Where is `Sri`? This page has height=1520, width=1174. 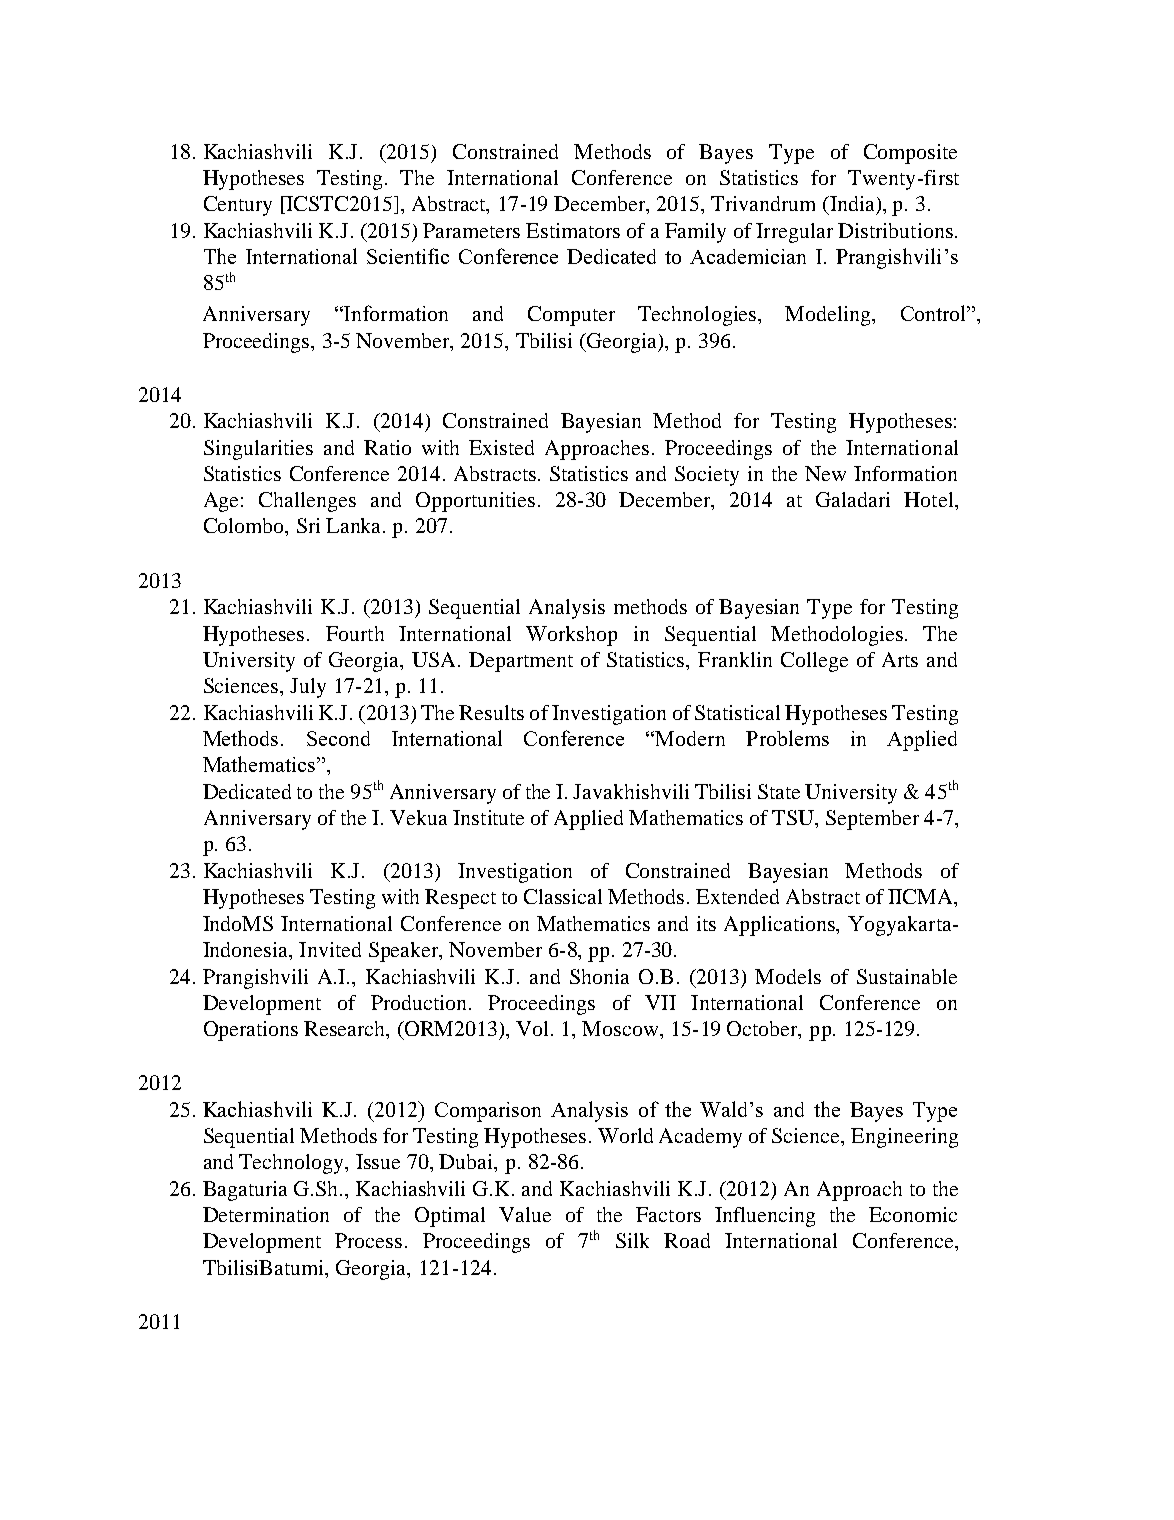
Sri is located at coordinates (308, 525).
